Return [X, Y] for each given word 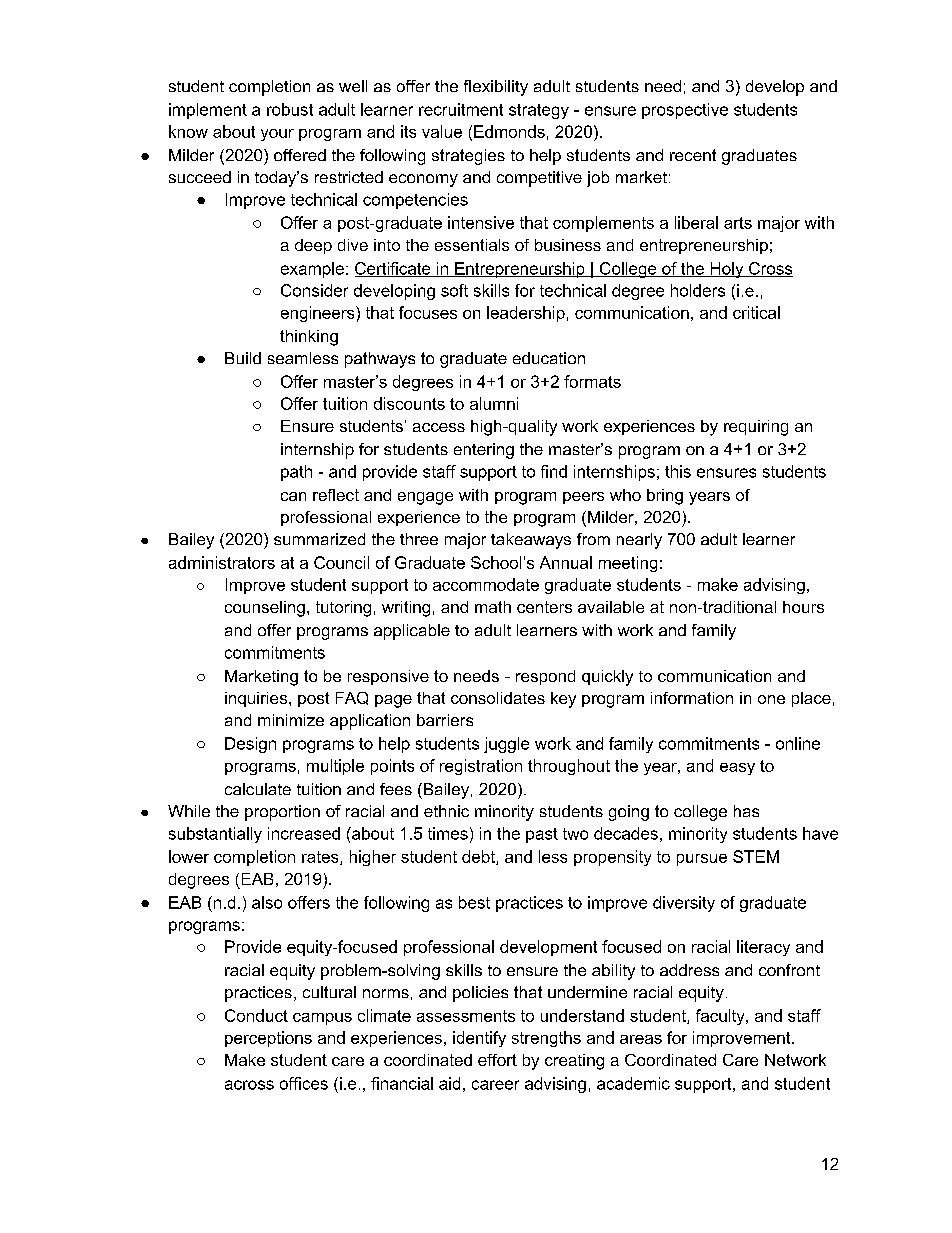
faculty [721, 1017]
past [542, 835]
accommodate [486, 584]
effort [497, 1060]
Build [243, 358]
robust [290, 109]
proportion [282, 813]
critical [756, 312]
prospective [685, 111]
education [549, 358]
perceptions [268, 1039]
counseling [265, 609]
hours [803, 607]
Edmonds [509, 131]
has [746, 811]
